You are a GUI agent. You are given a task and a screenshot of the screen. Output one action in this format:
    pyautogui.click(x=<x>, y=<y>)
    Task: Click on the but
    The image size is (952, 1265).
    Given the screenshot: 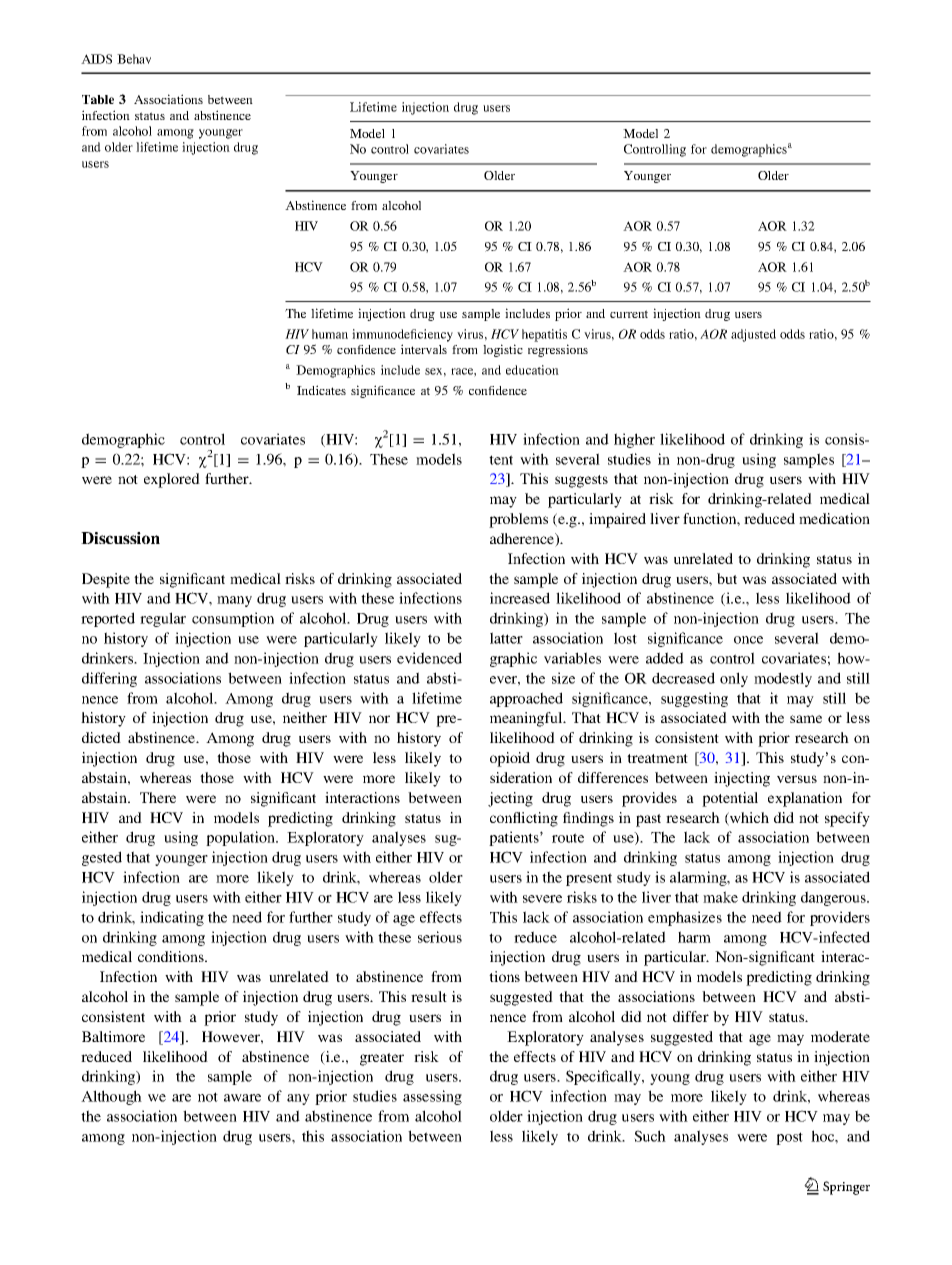 What is the action you would take?
    pyautogui.click(x=727, y=578)
